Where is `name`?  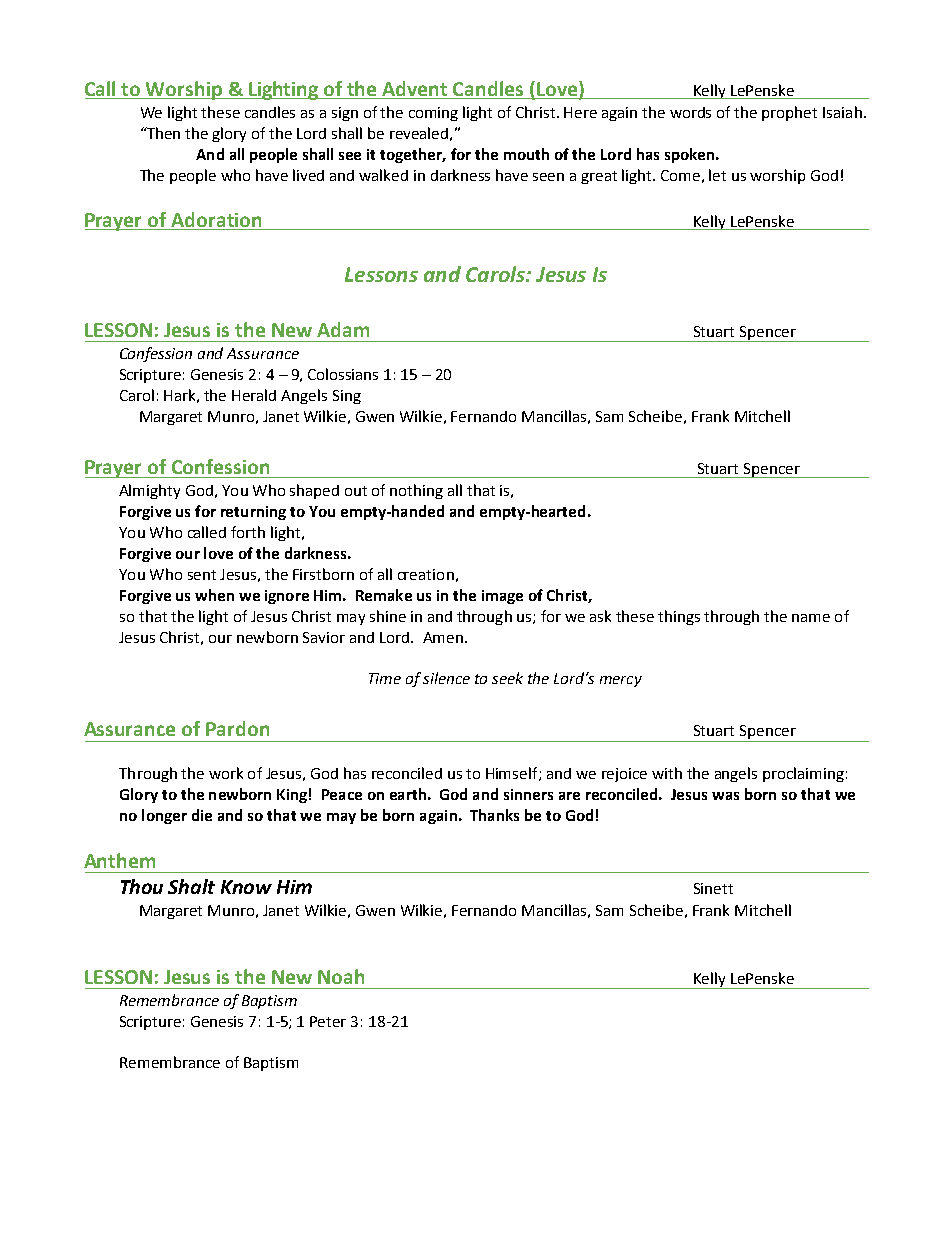
name is located at coordinates (811, 618).
